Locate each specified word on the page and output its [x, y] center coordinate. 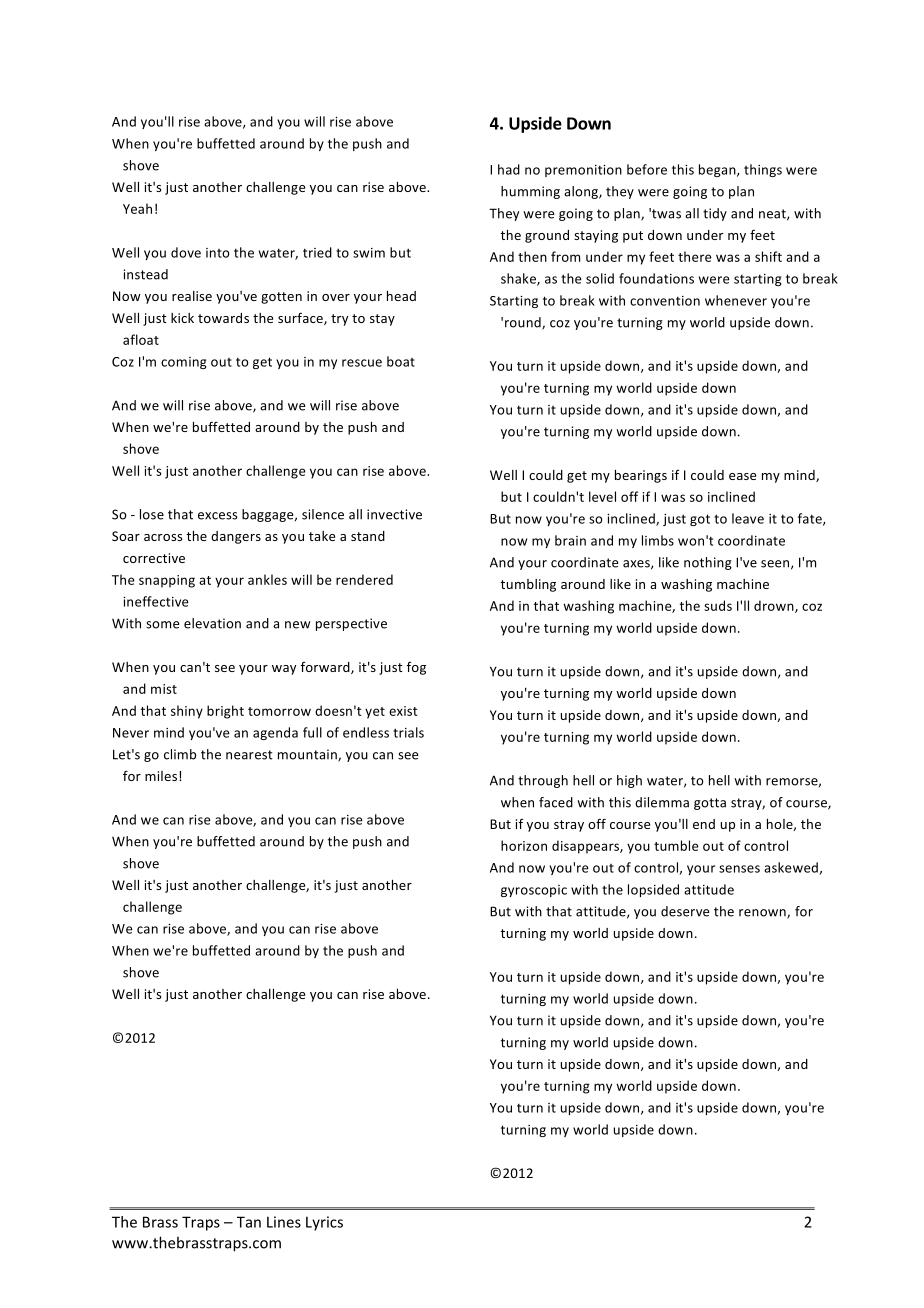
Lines [284, 1222]
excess [218, 516]
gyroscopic [534, 891]
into [217, 253]
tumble [676, 845]
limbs [658, 540]
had [509, 169]
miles [162, 776]
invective [394, 514]
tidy [715, 214]
